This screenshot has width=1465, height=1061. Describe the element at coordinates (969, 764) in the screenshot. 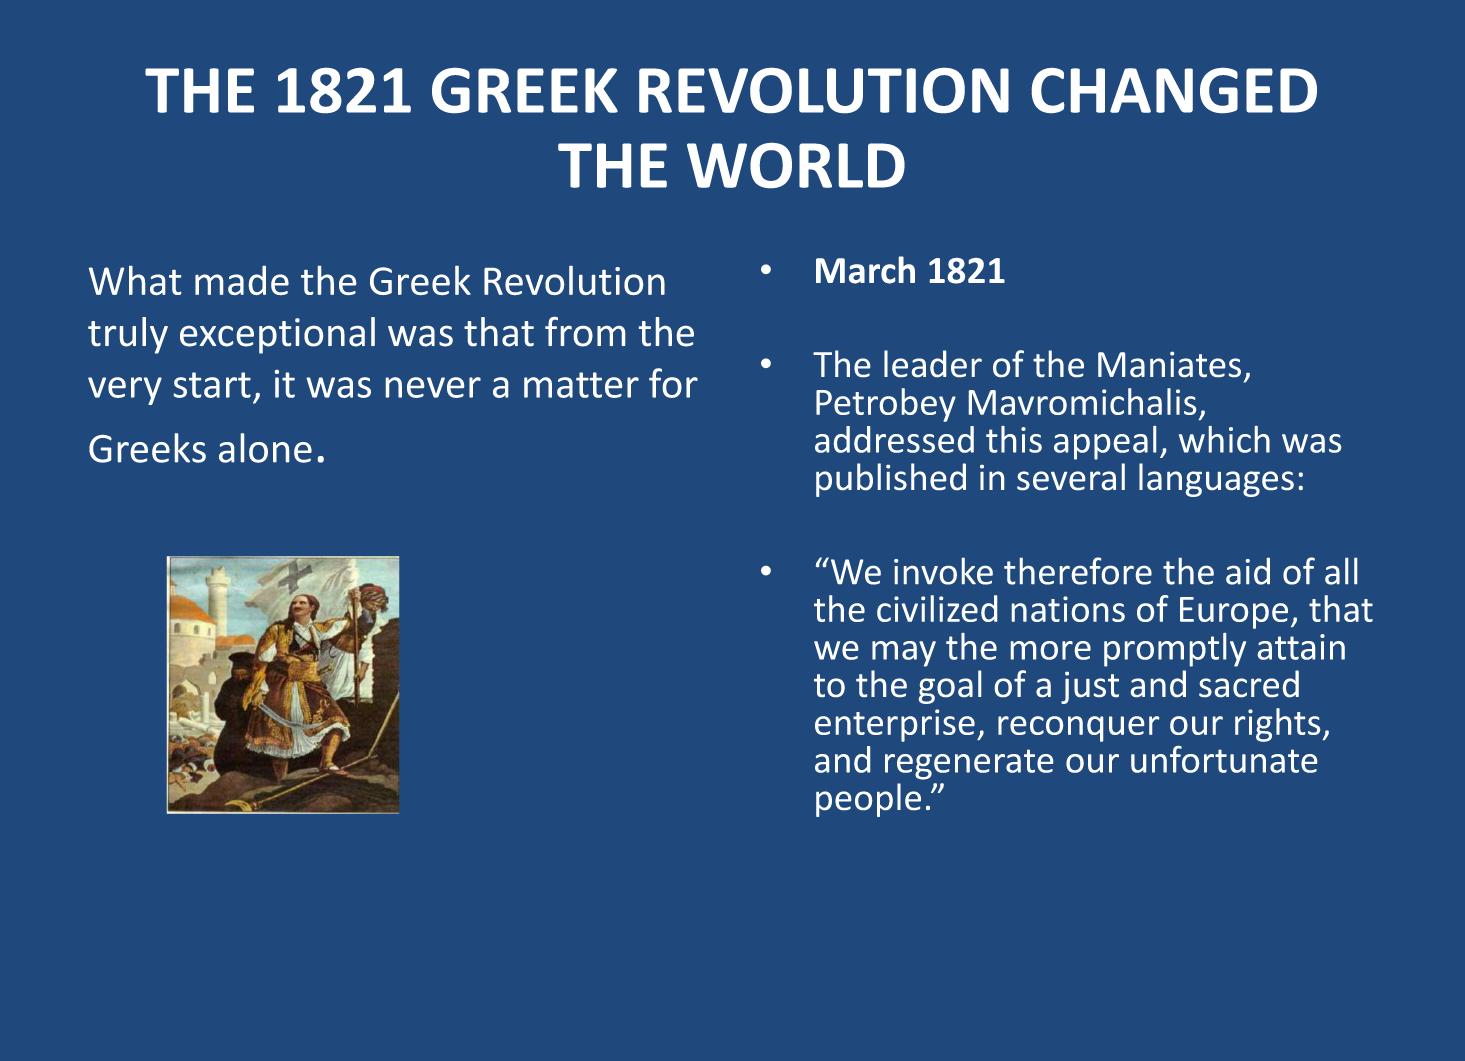

I see `regenerate` at that location.
